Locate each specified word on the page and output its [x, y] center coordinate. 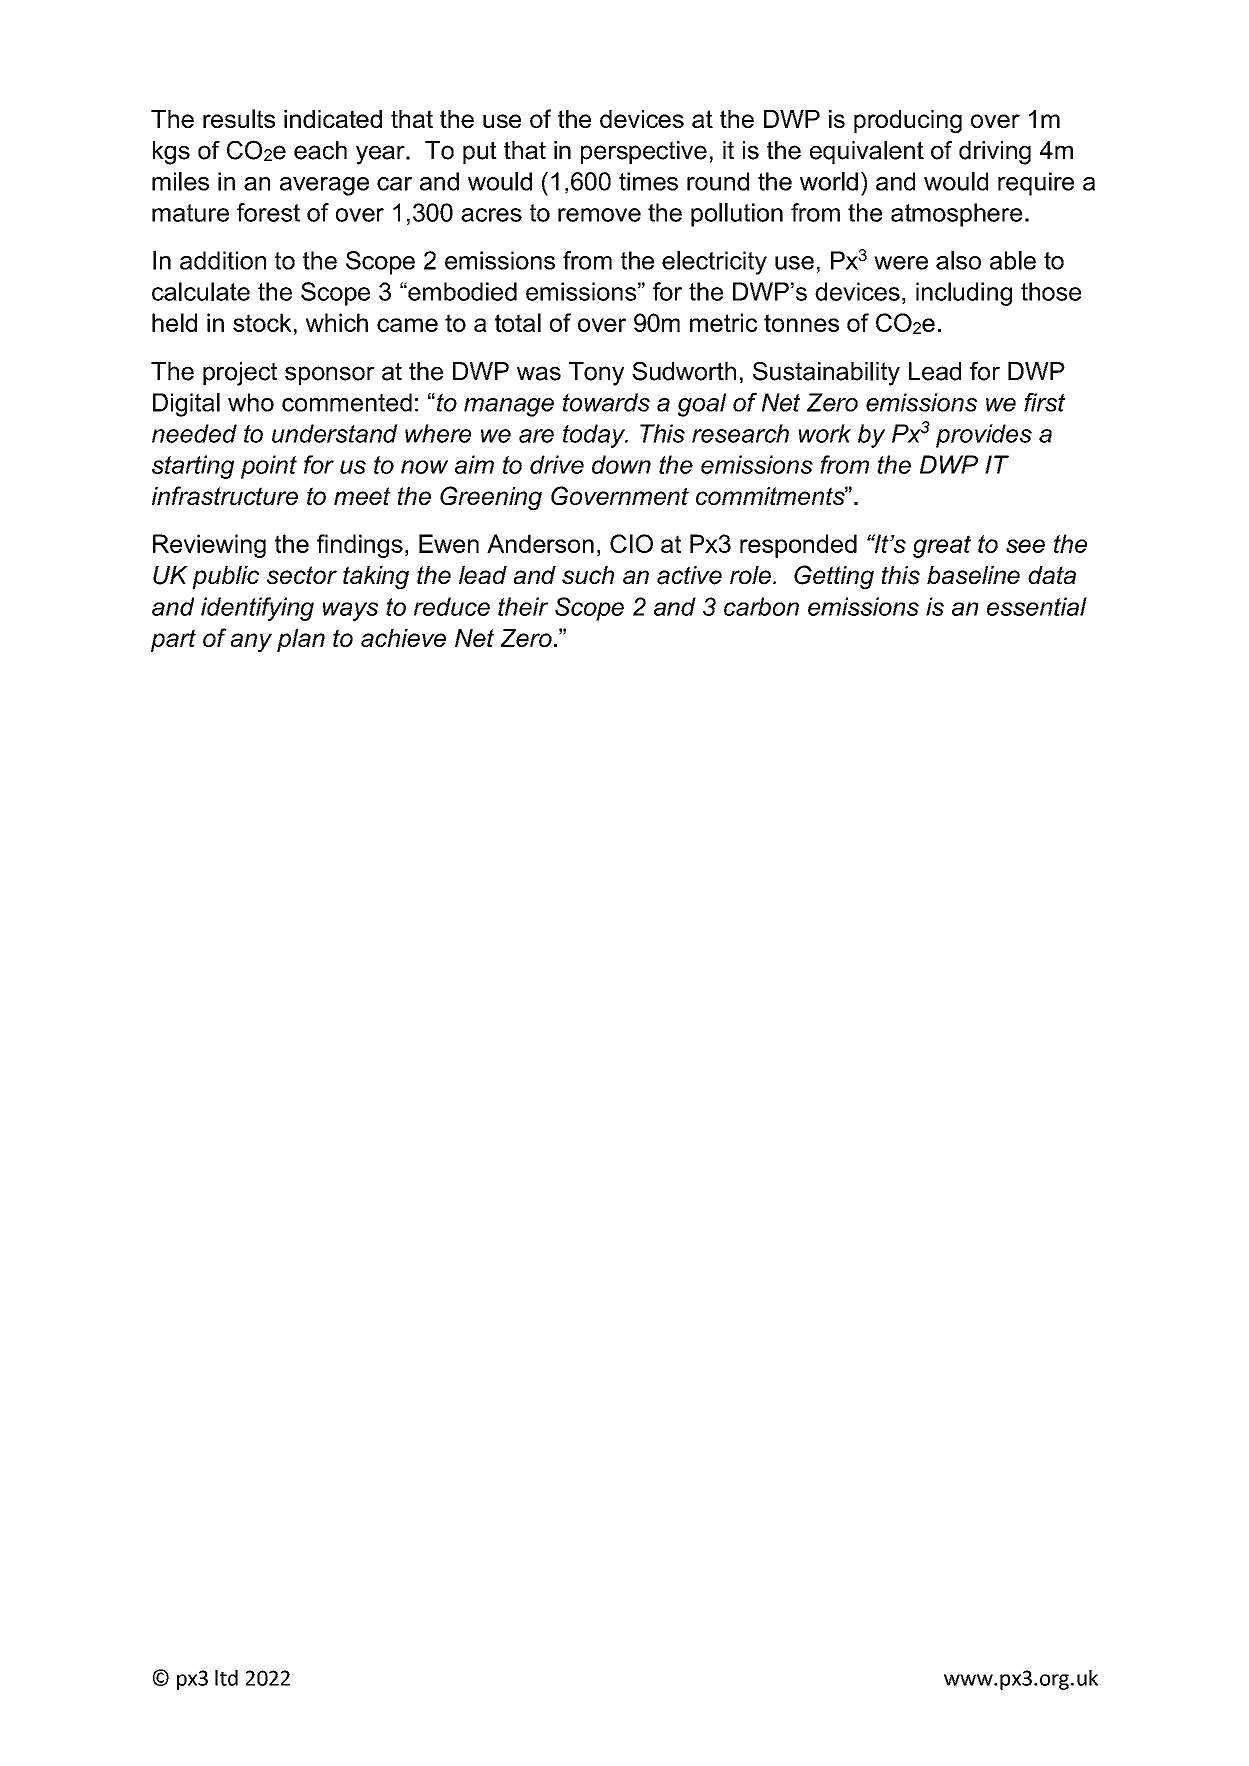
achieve [403, 638]
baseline [973, 575]
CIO [631, 543]
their [523, 606]
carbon [761, 606]
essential [1037, 606]
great [942, 546]
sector [302, 575]
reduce [452, 606]
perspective [644, 152]
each [320, 150]
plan [301, 640]
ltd [226, 1678]
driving [995, 153]
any [251, 642]
